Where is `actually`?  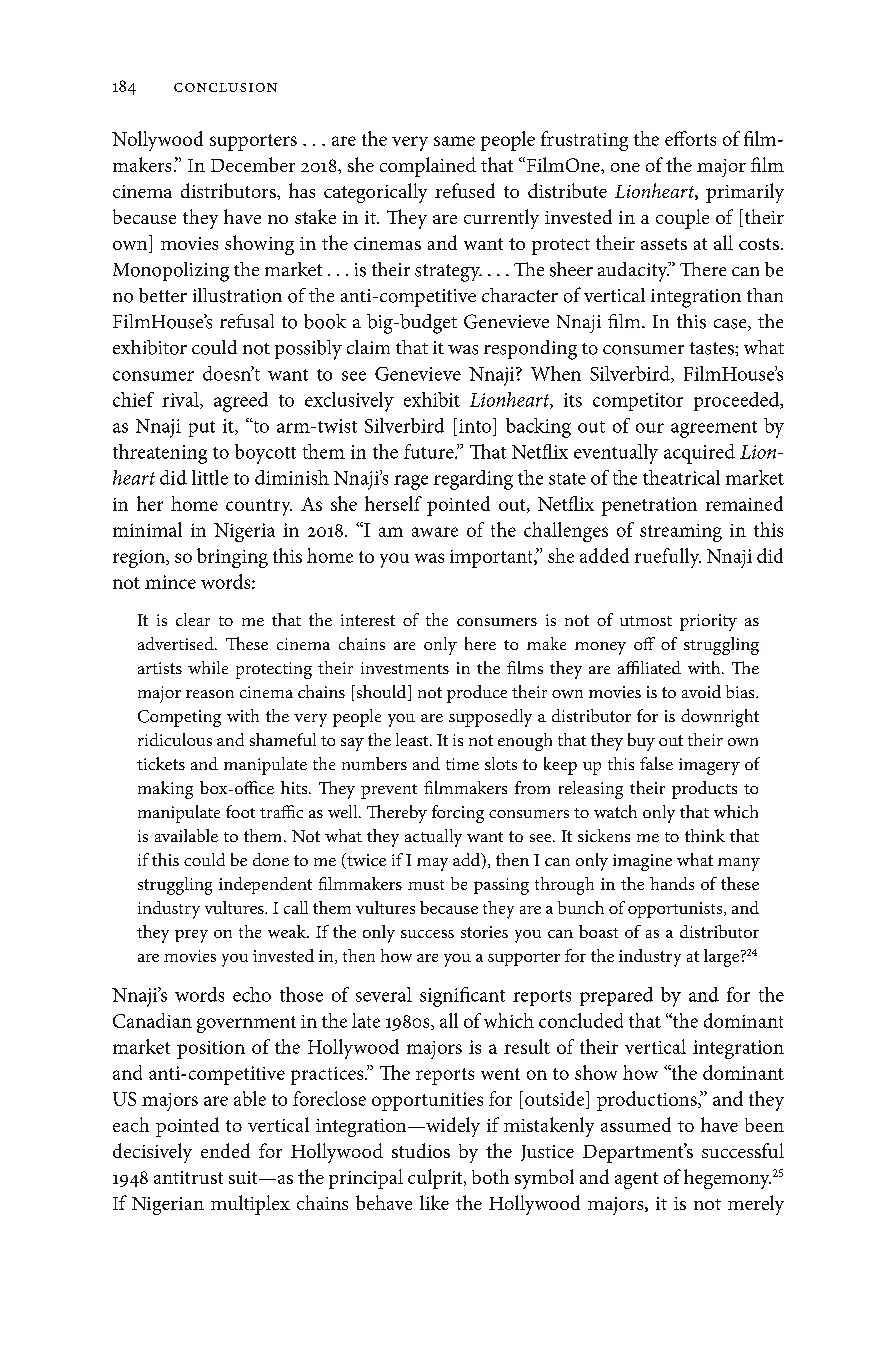
actually is located at coordinates (433, 838).
